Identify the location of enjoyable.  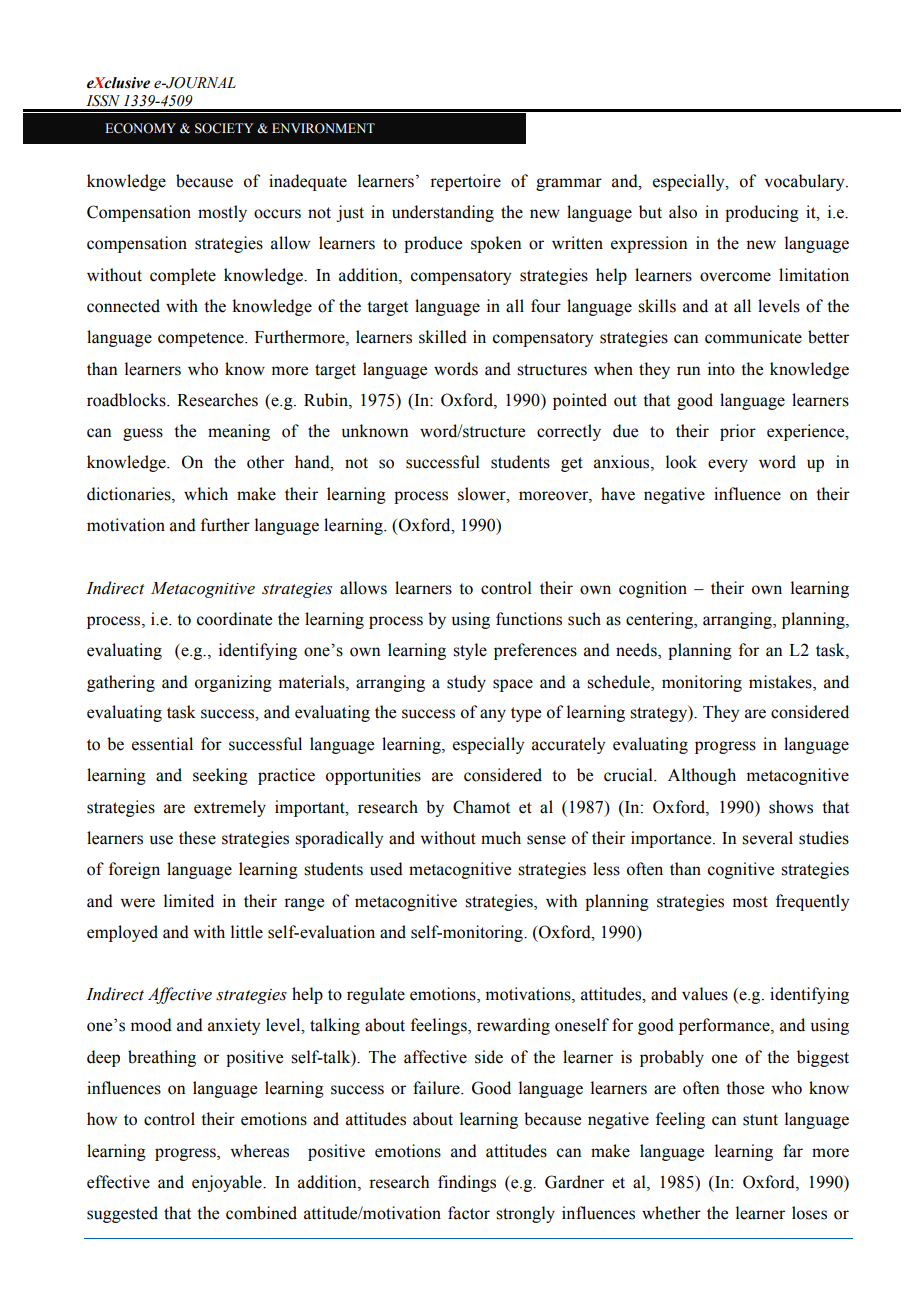
(228, 1183).
